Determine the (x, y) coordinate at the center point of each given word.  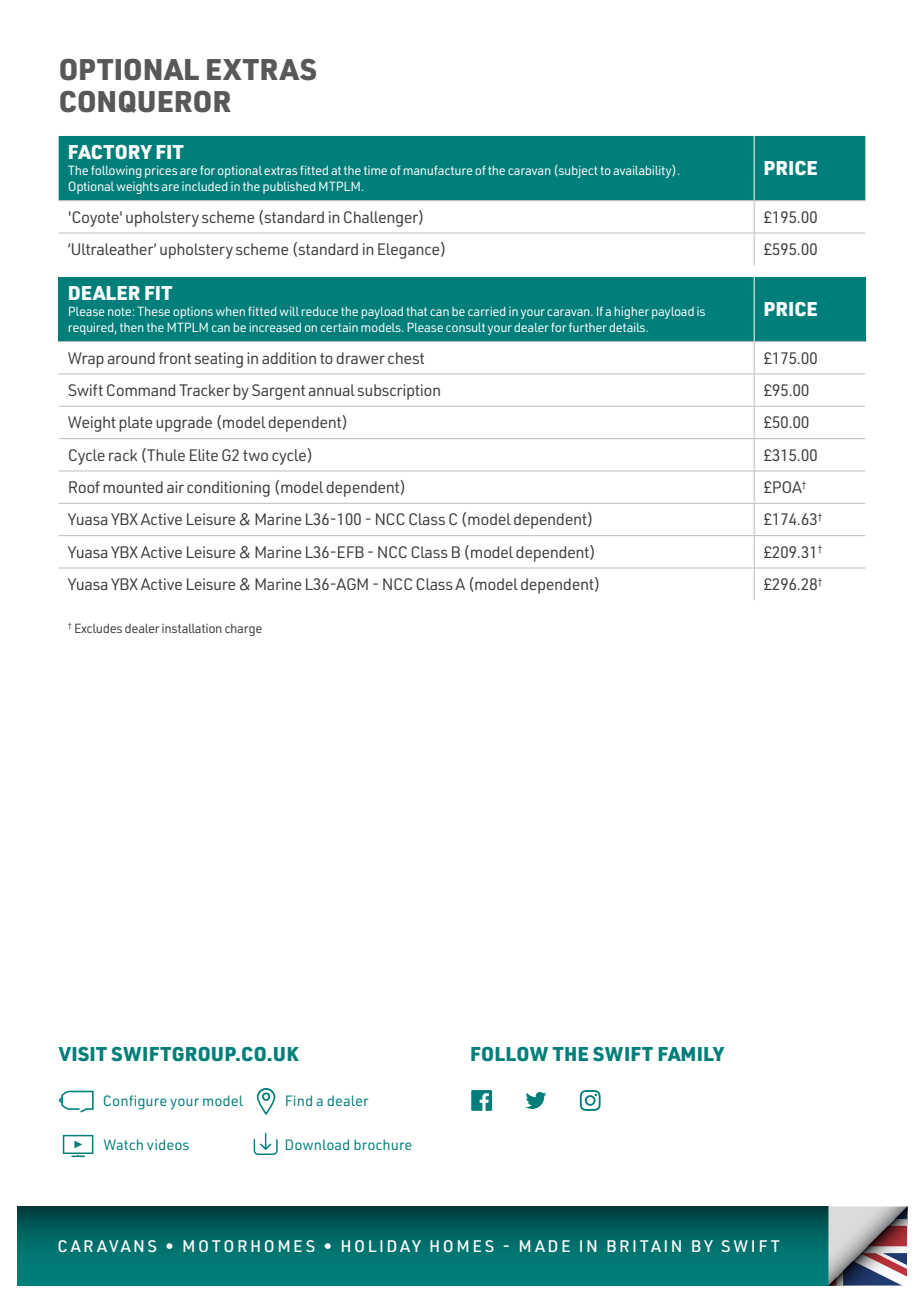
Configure (135, 1102)
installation (192, 628)
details (628, 327)
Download (317, 1144)
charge (243, 629)
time (375, 170)
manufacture (438, 170)
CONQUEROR (145, 101)
